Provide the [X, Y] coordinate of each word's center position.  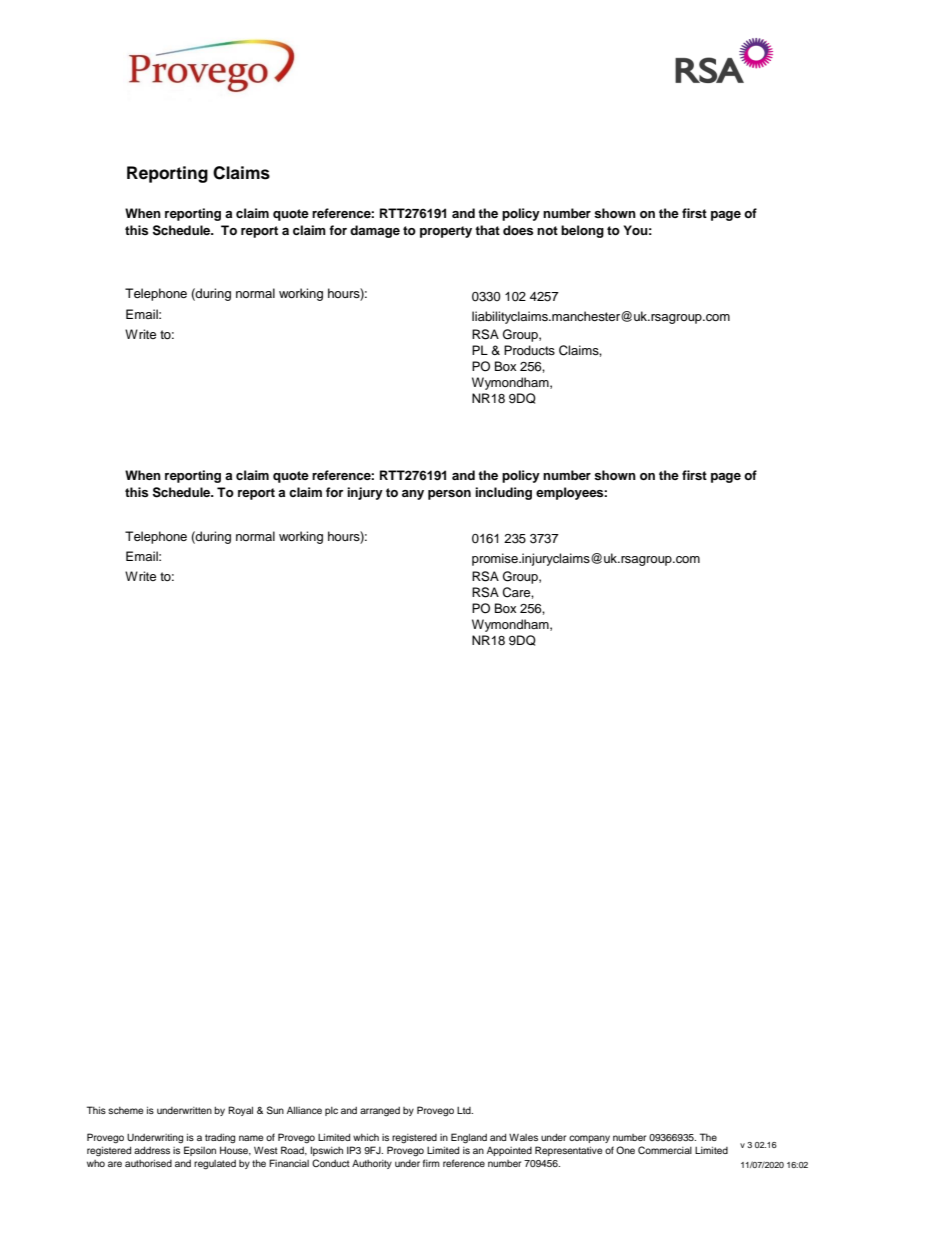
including [503, 493]
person [449, 495]
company [589, 1139]
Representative [569, 1151]
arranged [380, 1112]
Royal [240, 1111]
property [446, 232]
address [152, 1150]
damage [375, 231]
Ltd [465, 1110]
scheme [126, 1110]
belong [582, 231]
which [366, 1137]
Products [529, 350]
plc [331, 1111]
